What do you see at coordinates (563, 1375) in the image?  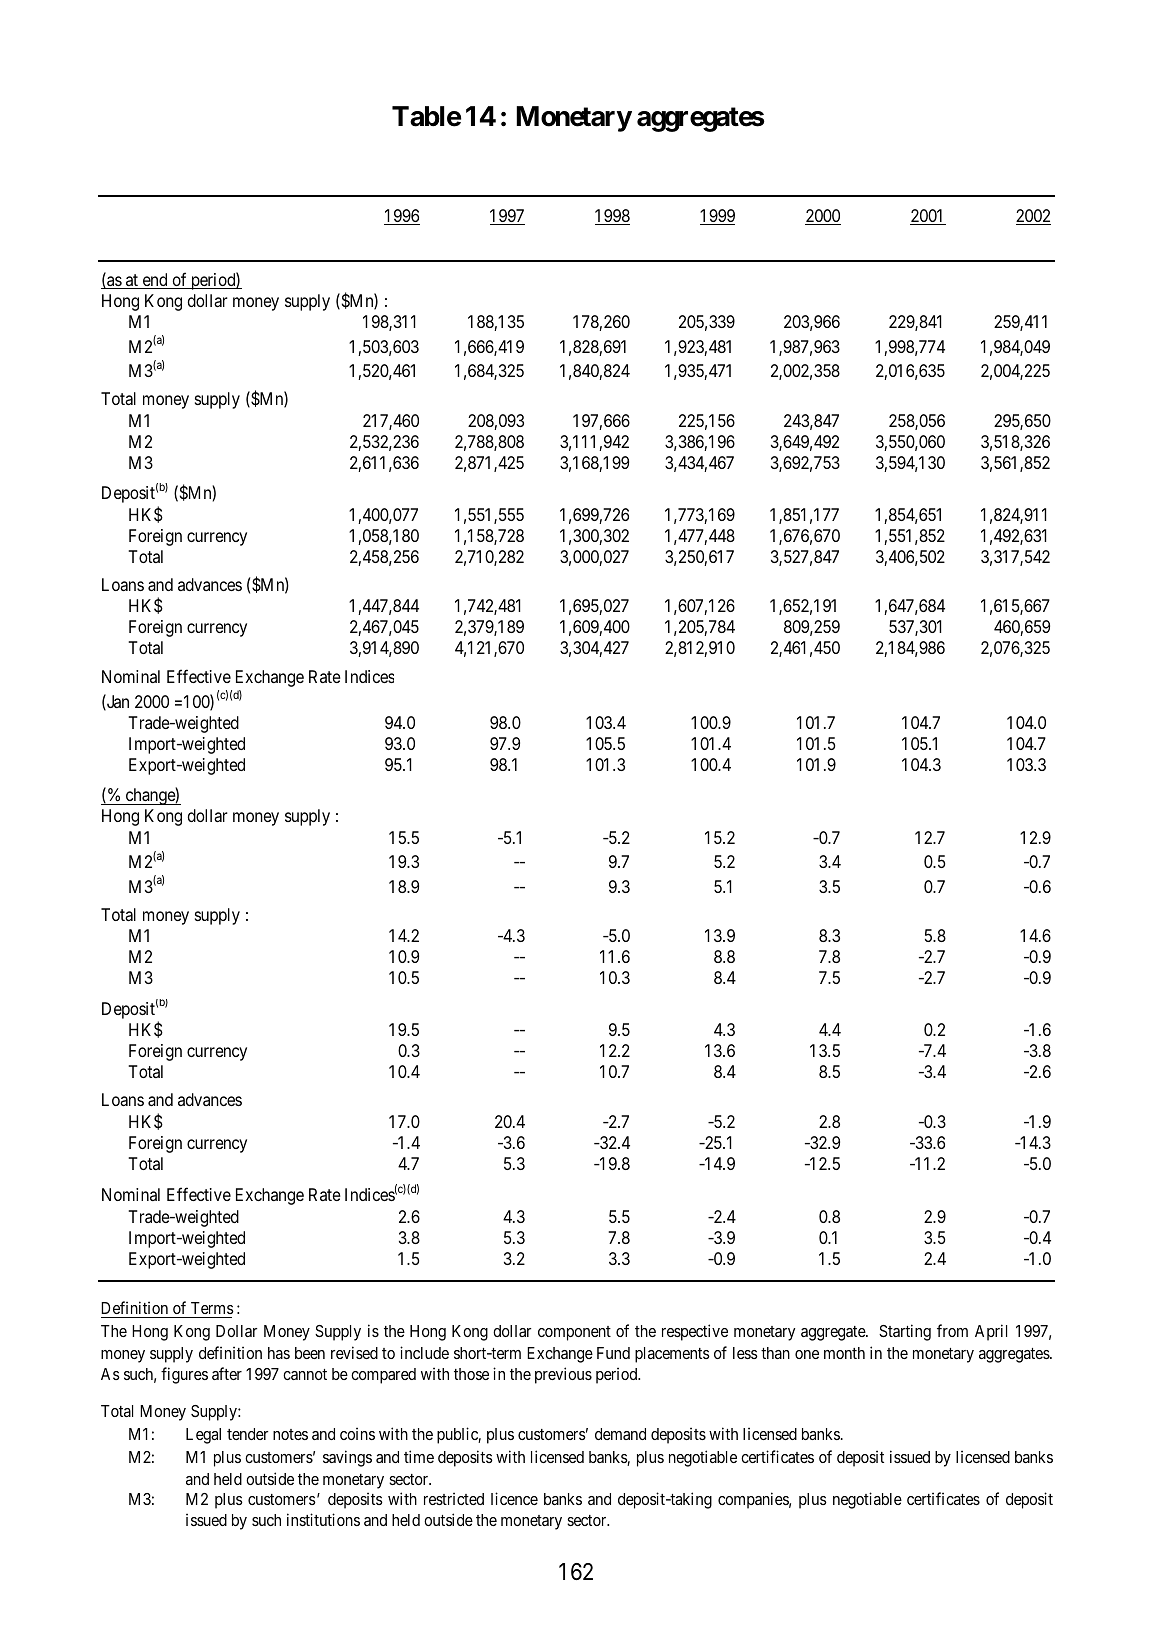 I see `previous` at bounding box center [563, 1375].
